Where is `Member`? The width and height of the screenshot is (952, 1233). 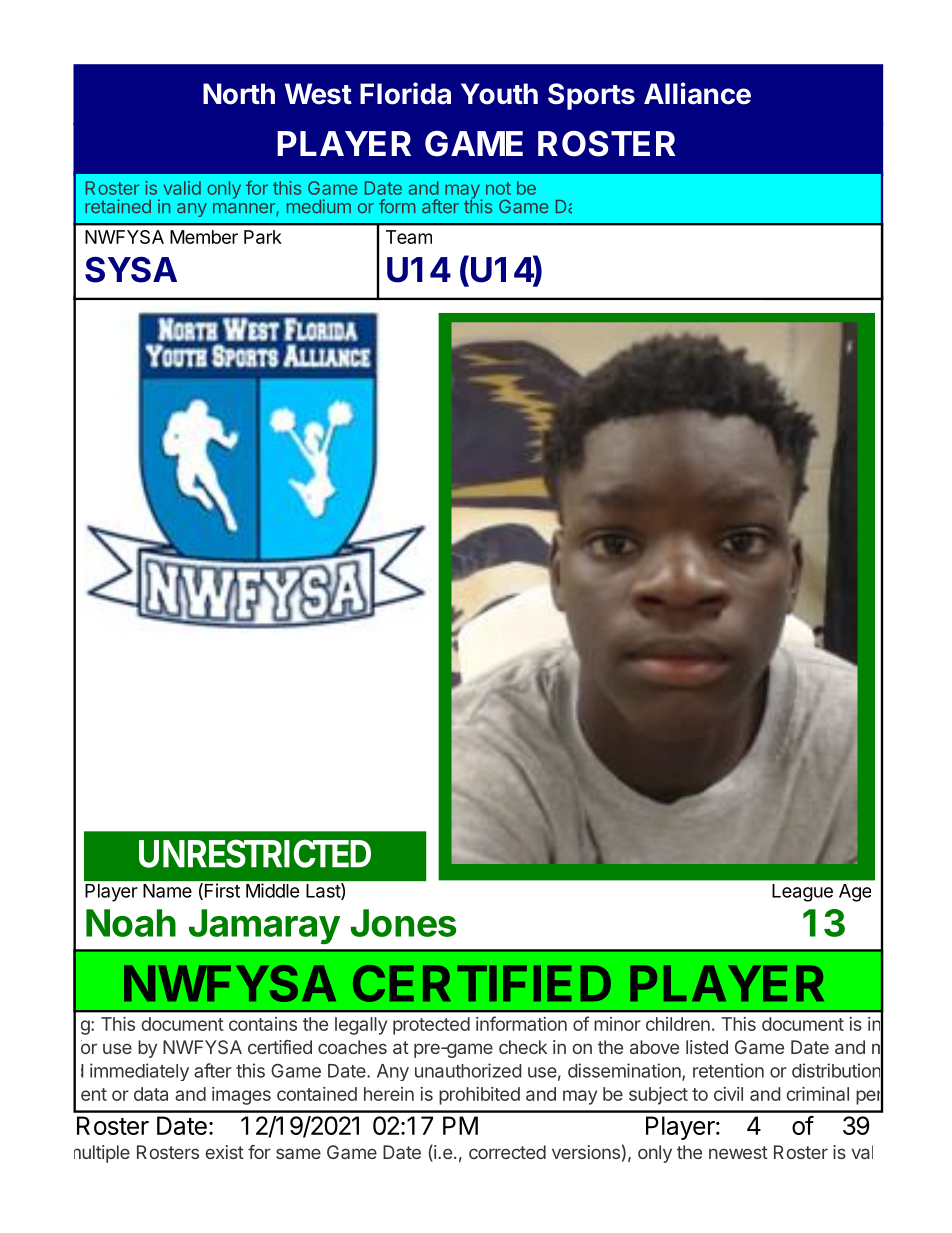
Member is located at coordinates (204, 237).
